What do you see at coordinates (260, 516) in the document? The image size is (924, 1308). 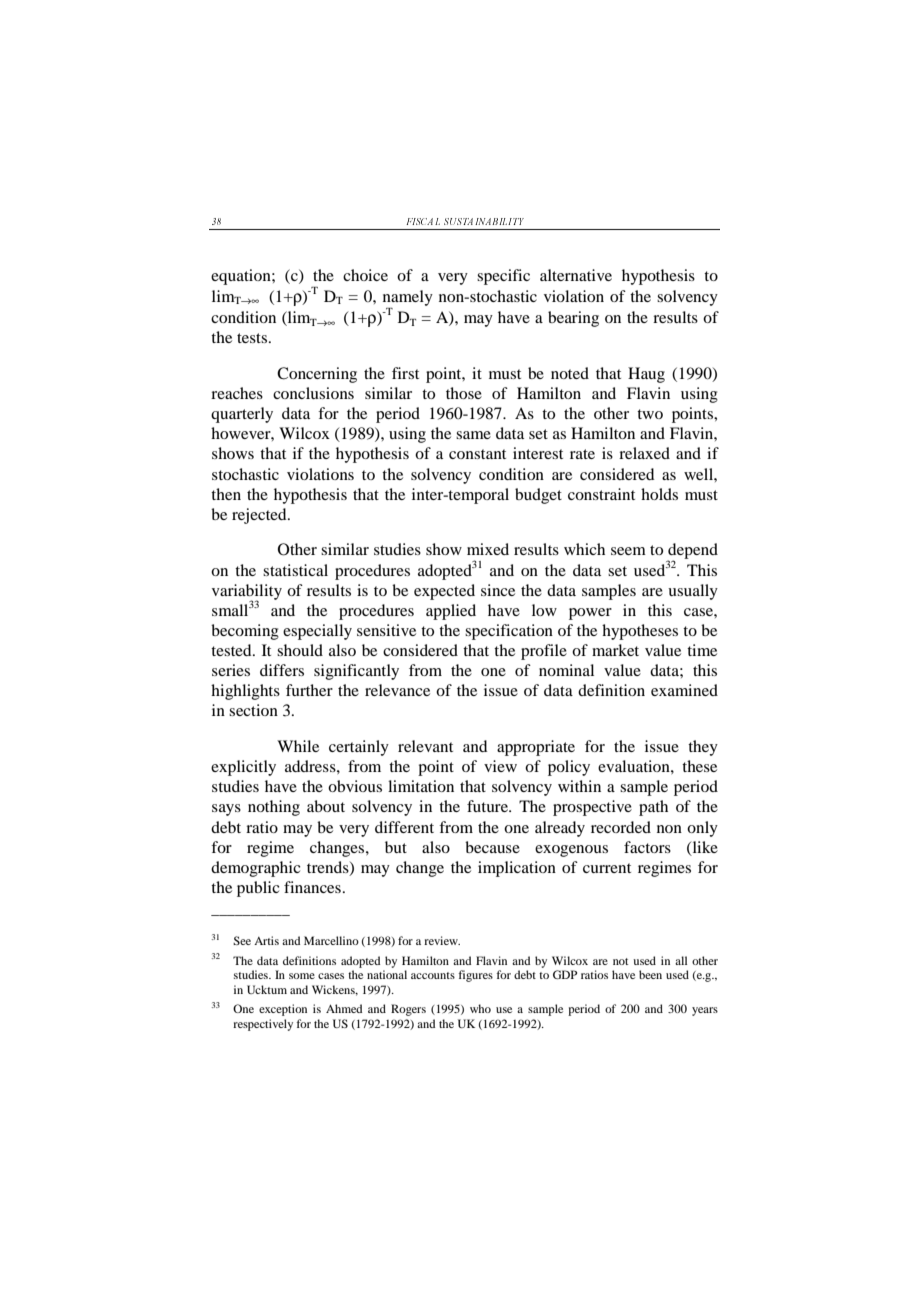 I see `rejected` at bounding box center [260, 516].
